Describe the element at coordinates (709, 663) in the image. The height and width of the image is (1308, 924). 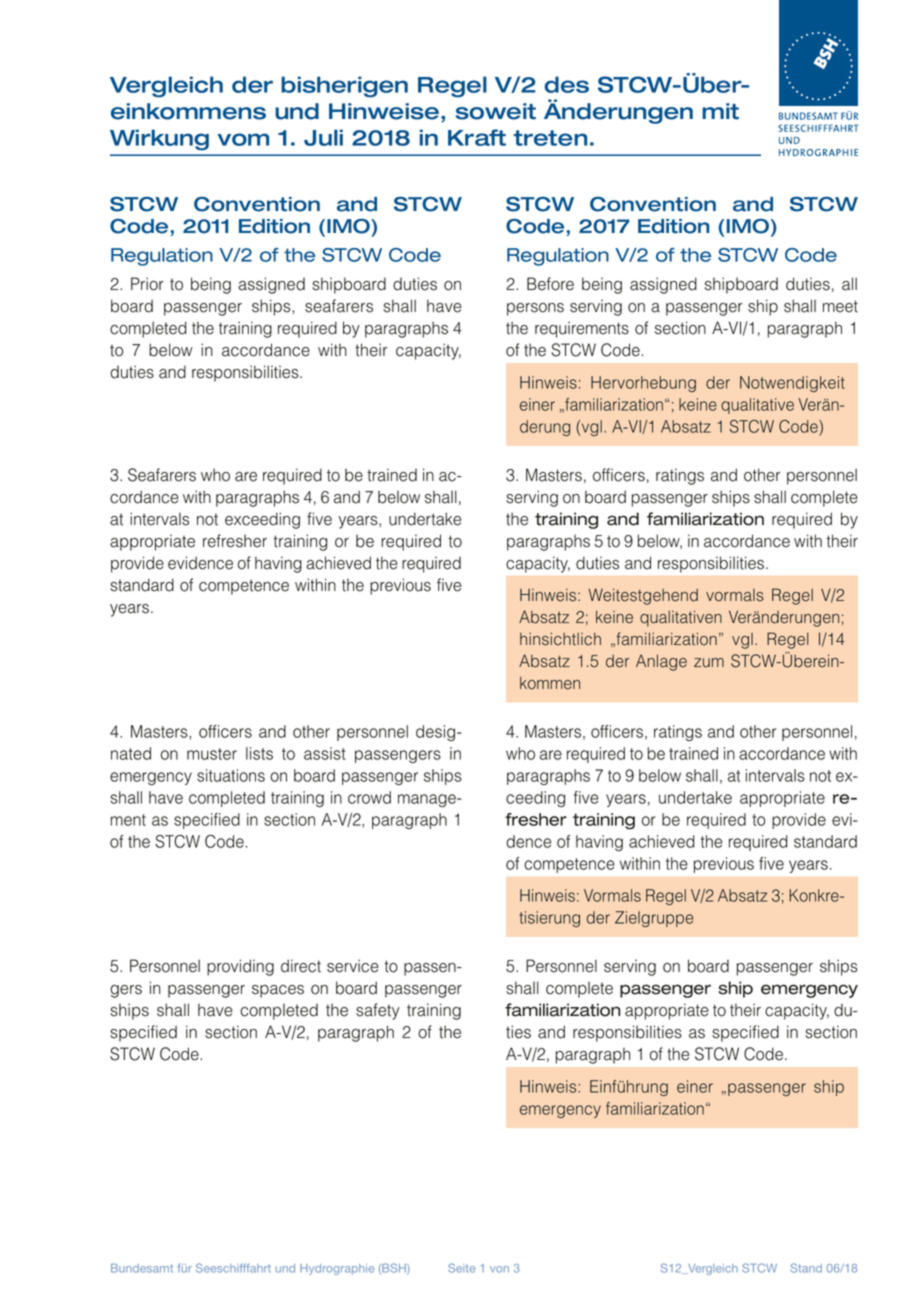
I see `zum` at that location.
